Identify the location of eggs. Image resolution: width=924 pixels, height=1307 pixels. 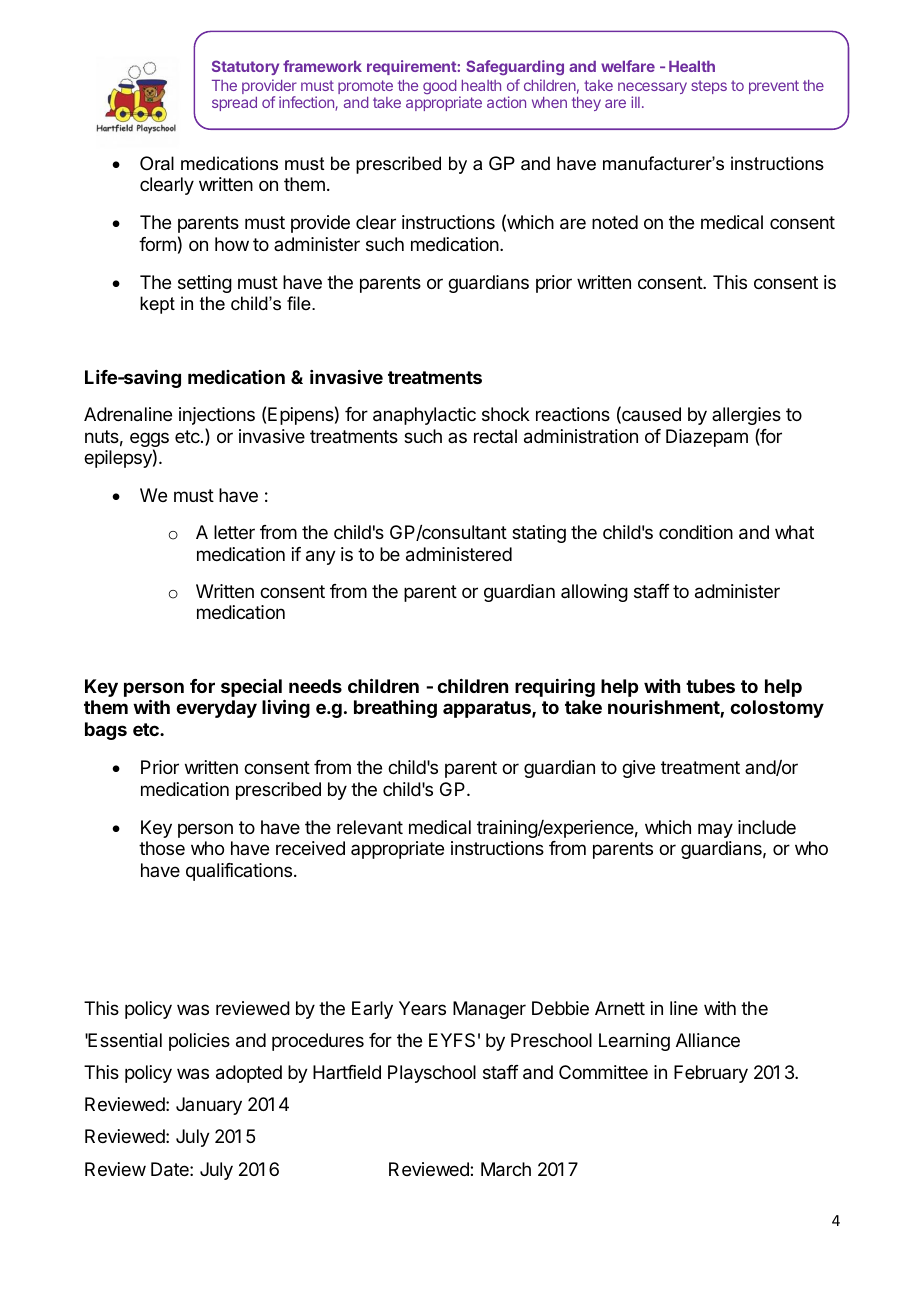
(149, 441).
